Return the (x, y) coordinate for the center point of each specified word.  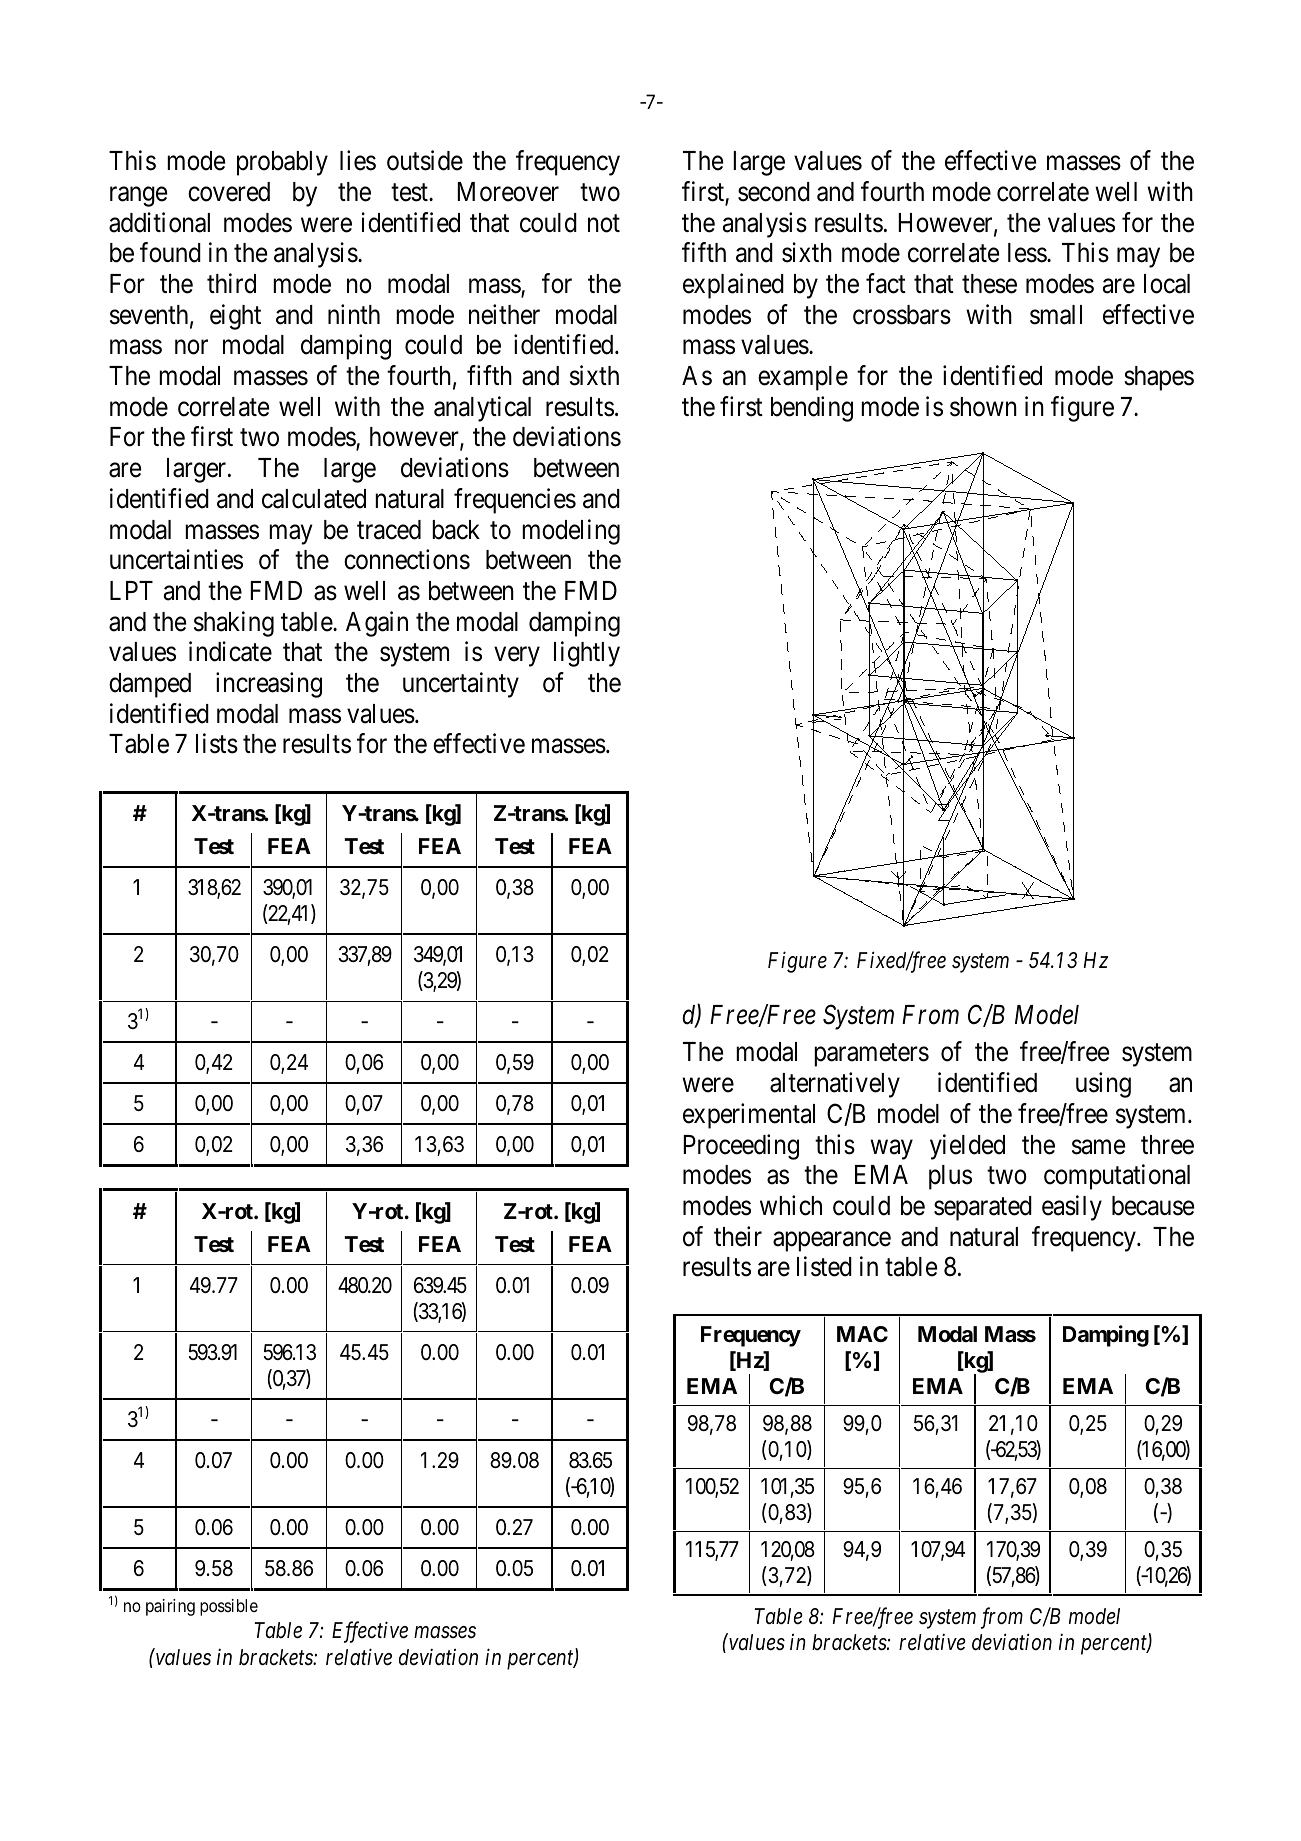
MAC (862, 1334)
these (989, 284)
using (1103, 1085)
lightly (587, 654)
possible (229, 1607)
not (604, 223)
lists (217, 744)
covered (229, 192)
